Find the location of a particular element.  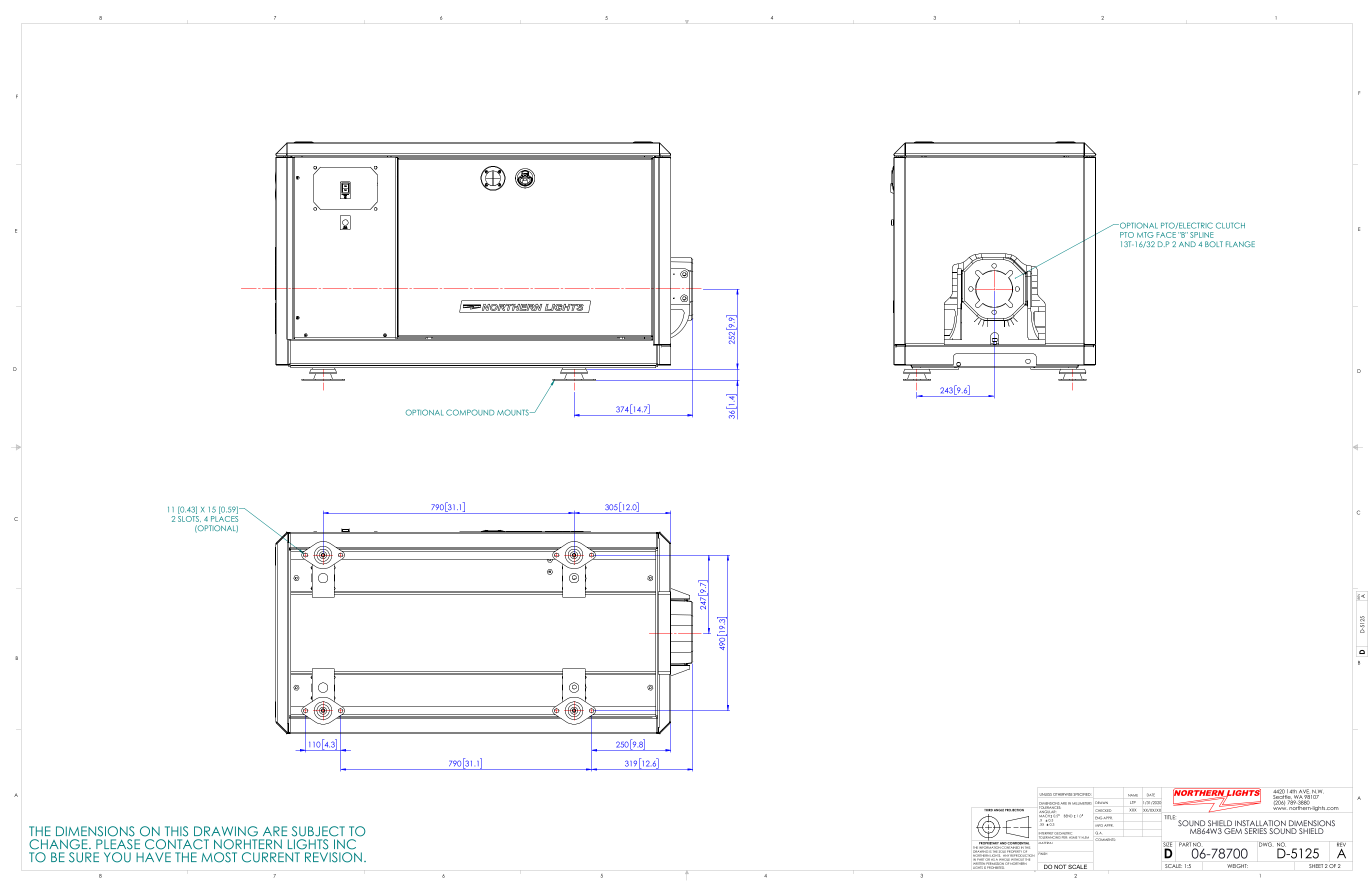

SPLINE is located at coordinates (1201, 235).
